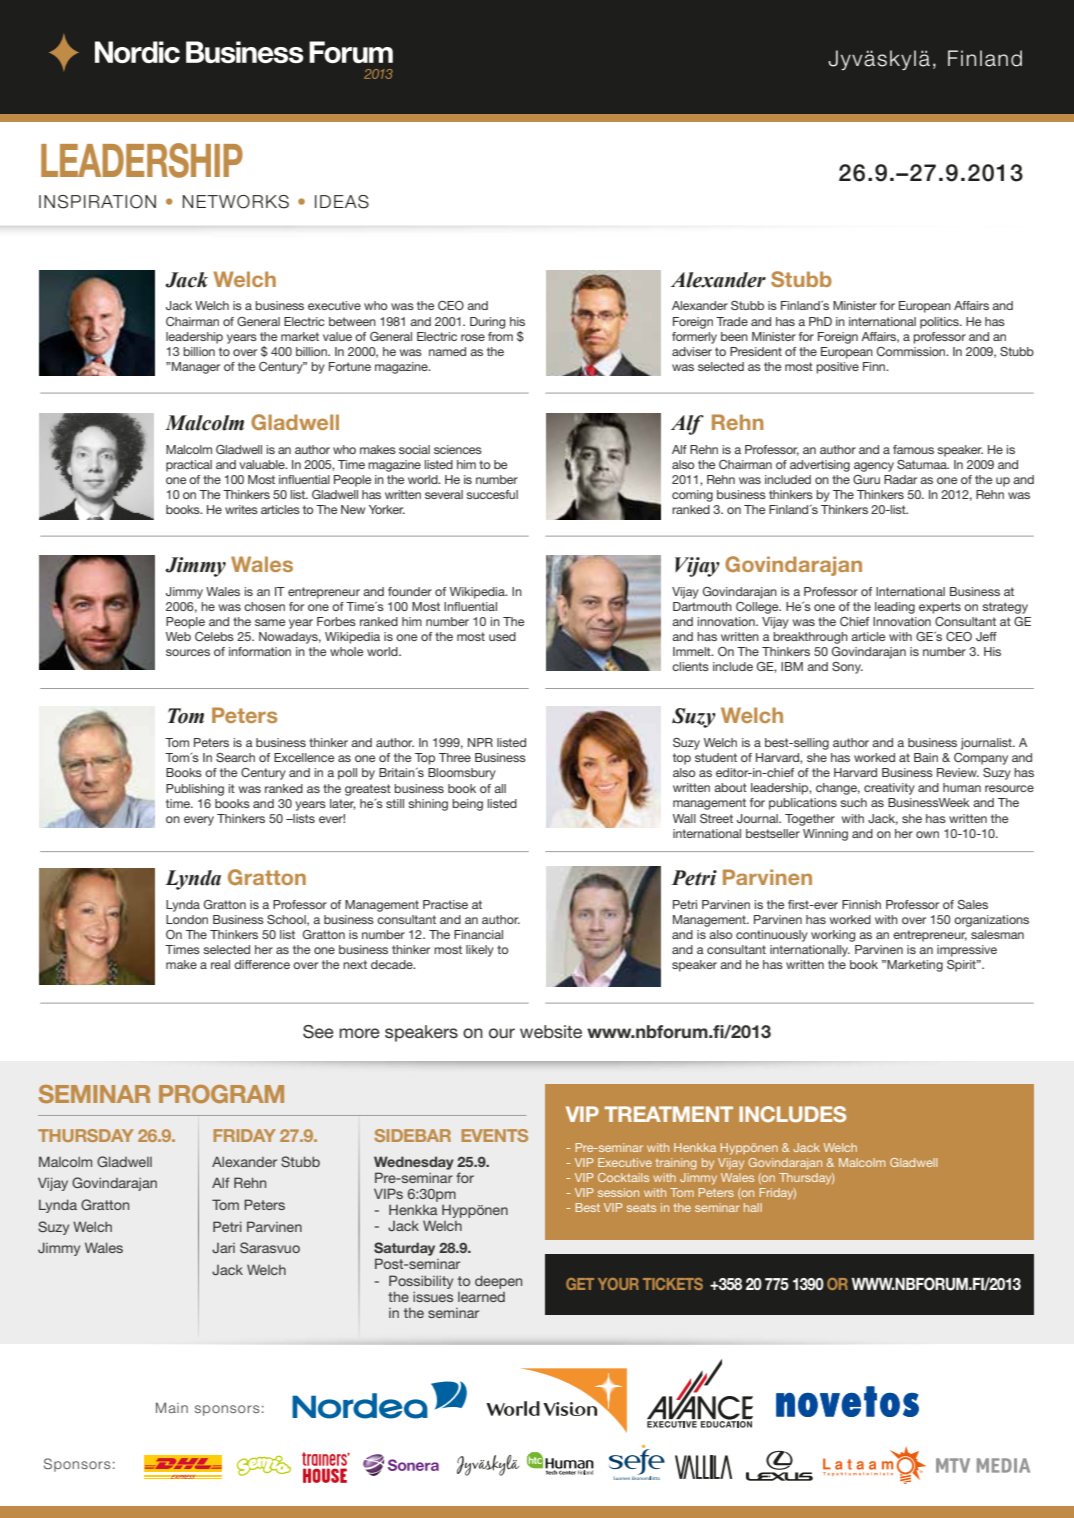 This screenshot has height=1518, width=1074. Describe the element at coordinates (172, 1407) in the screenshot. I see `Main` at that location.
